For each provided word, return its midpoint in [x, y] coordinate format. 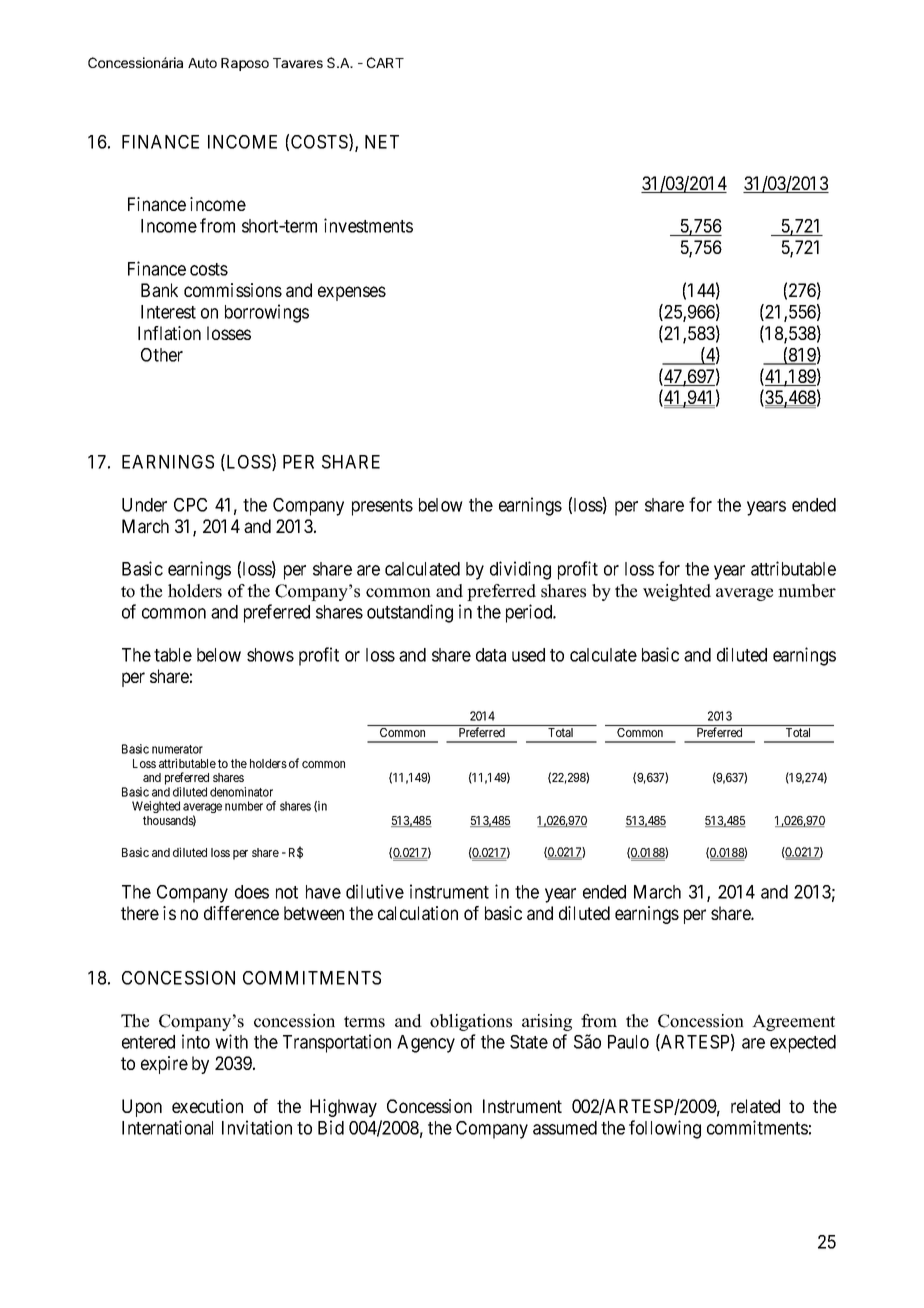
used [528, 655]
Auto [202, 63]
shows [270, 655]
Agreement [793, 1022]
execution [207, 1106]
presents [382, 507]
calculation [418, 913]
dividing [520, 570]
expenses [352, 293]
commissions [233, 290]
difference [241, 913]
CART [385, 62]
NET [382, 142]
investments [368, 225]
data [491, 655]
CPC [190, 505]
